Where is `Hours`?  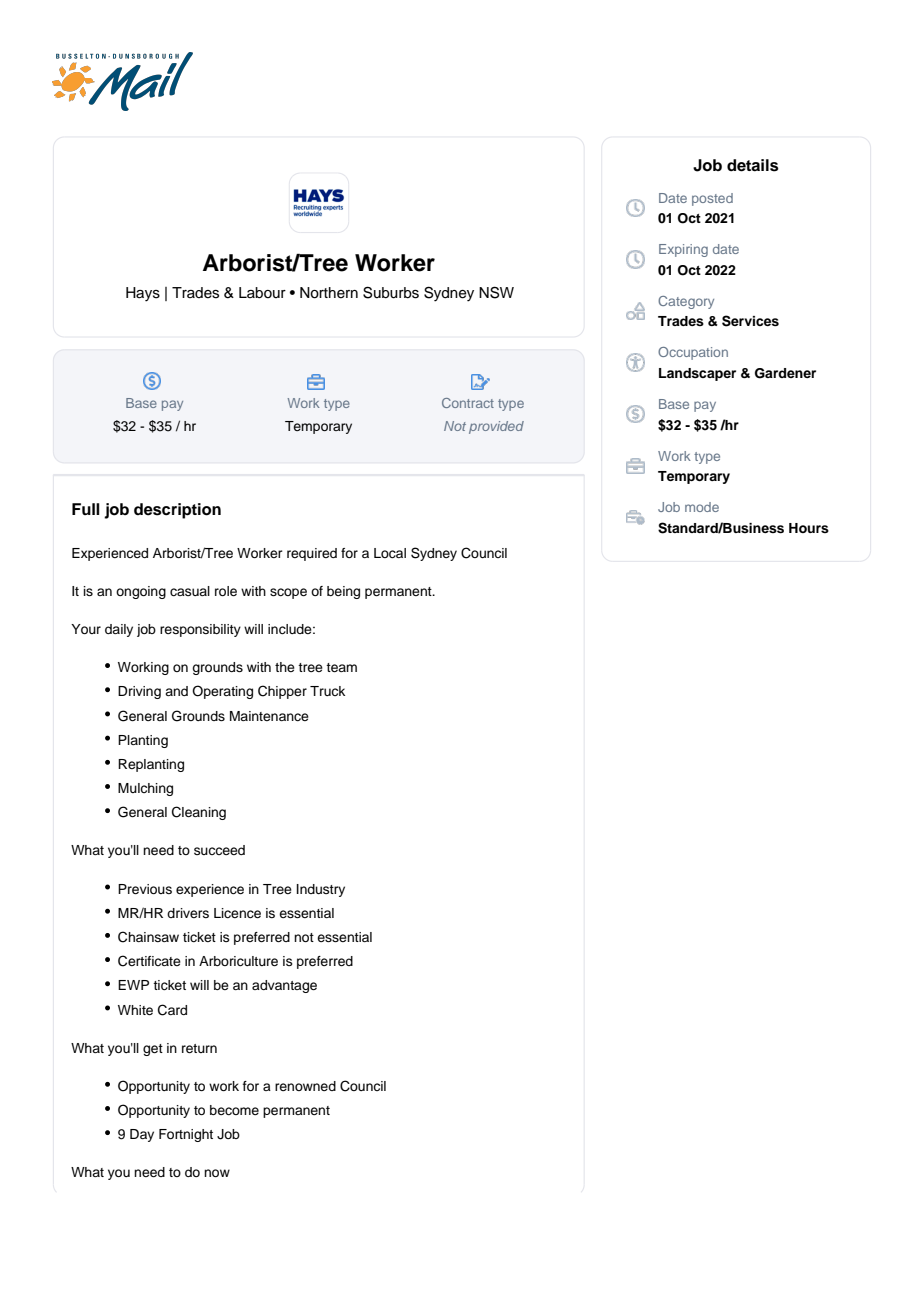
Hours is located at coordinates (809, 528).
